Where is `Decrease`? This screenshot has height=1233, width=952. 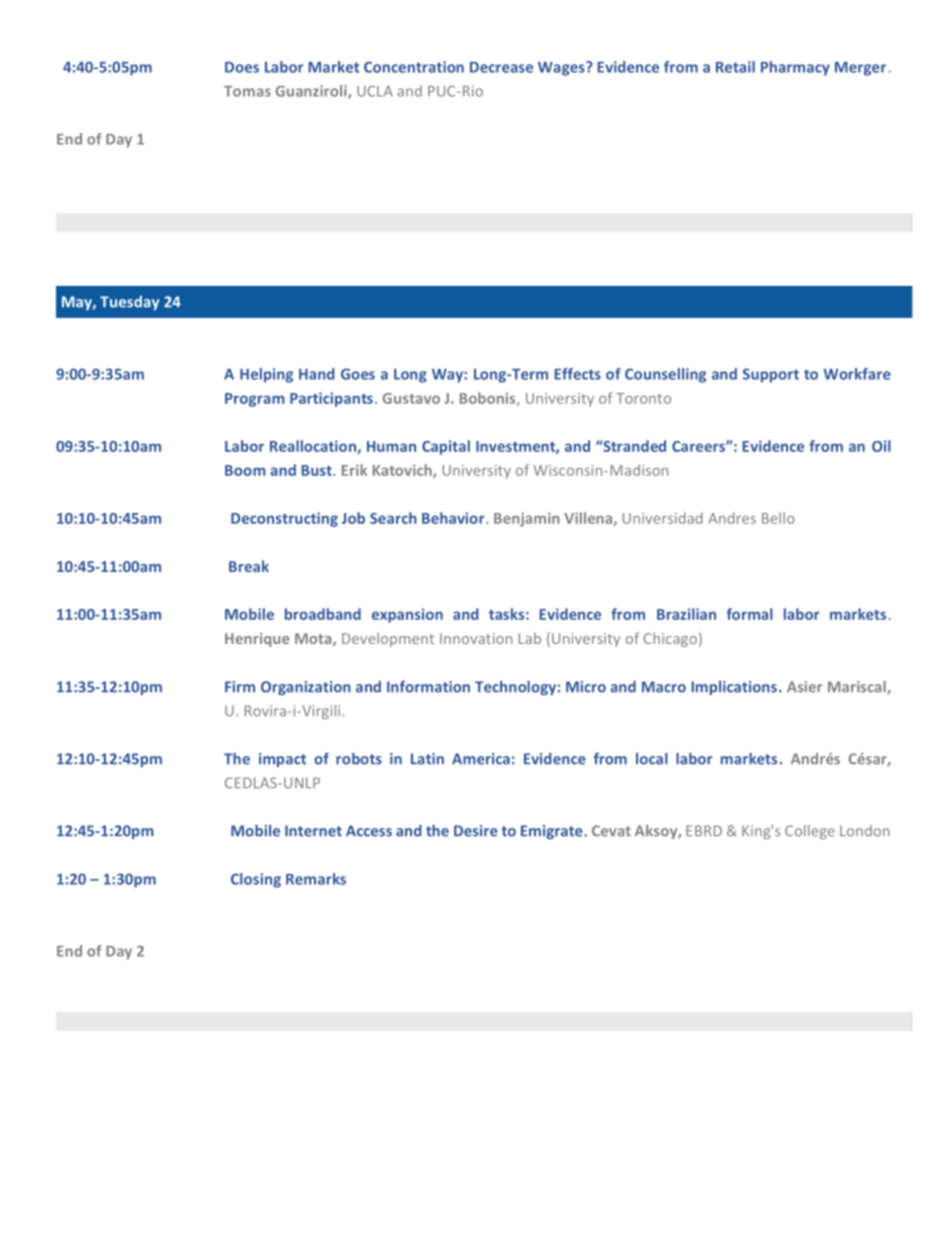
Decrease is located at coordinates (501, 67).
